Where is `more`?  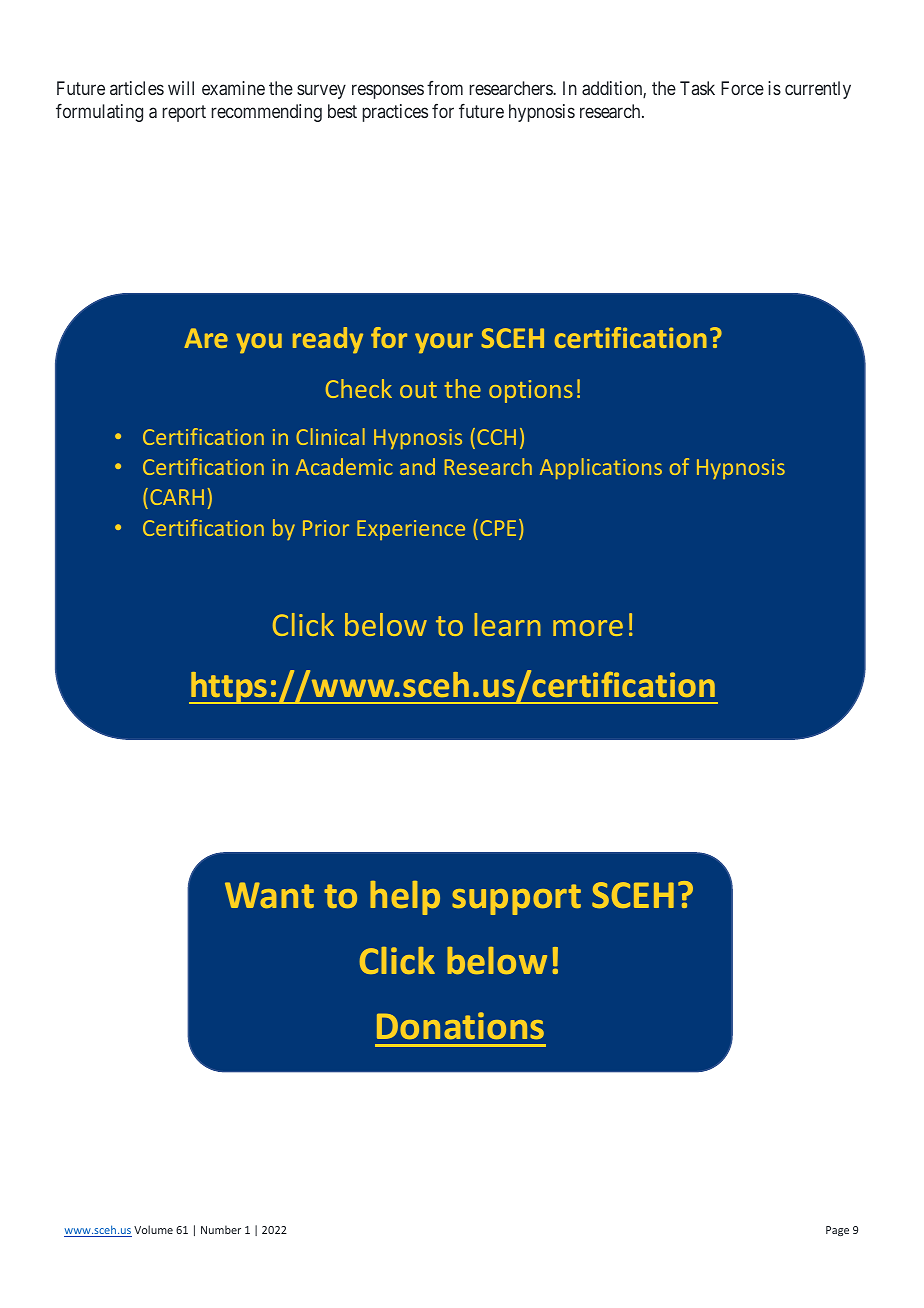 more is located at coordinates (588, 628).
